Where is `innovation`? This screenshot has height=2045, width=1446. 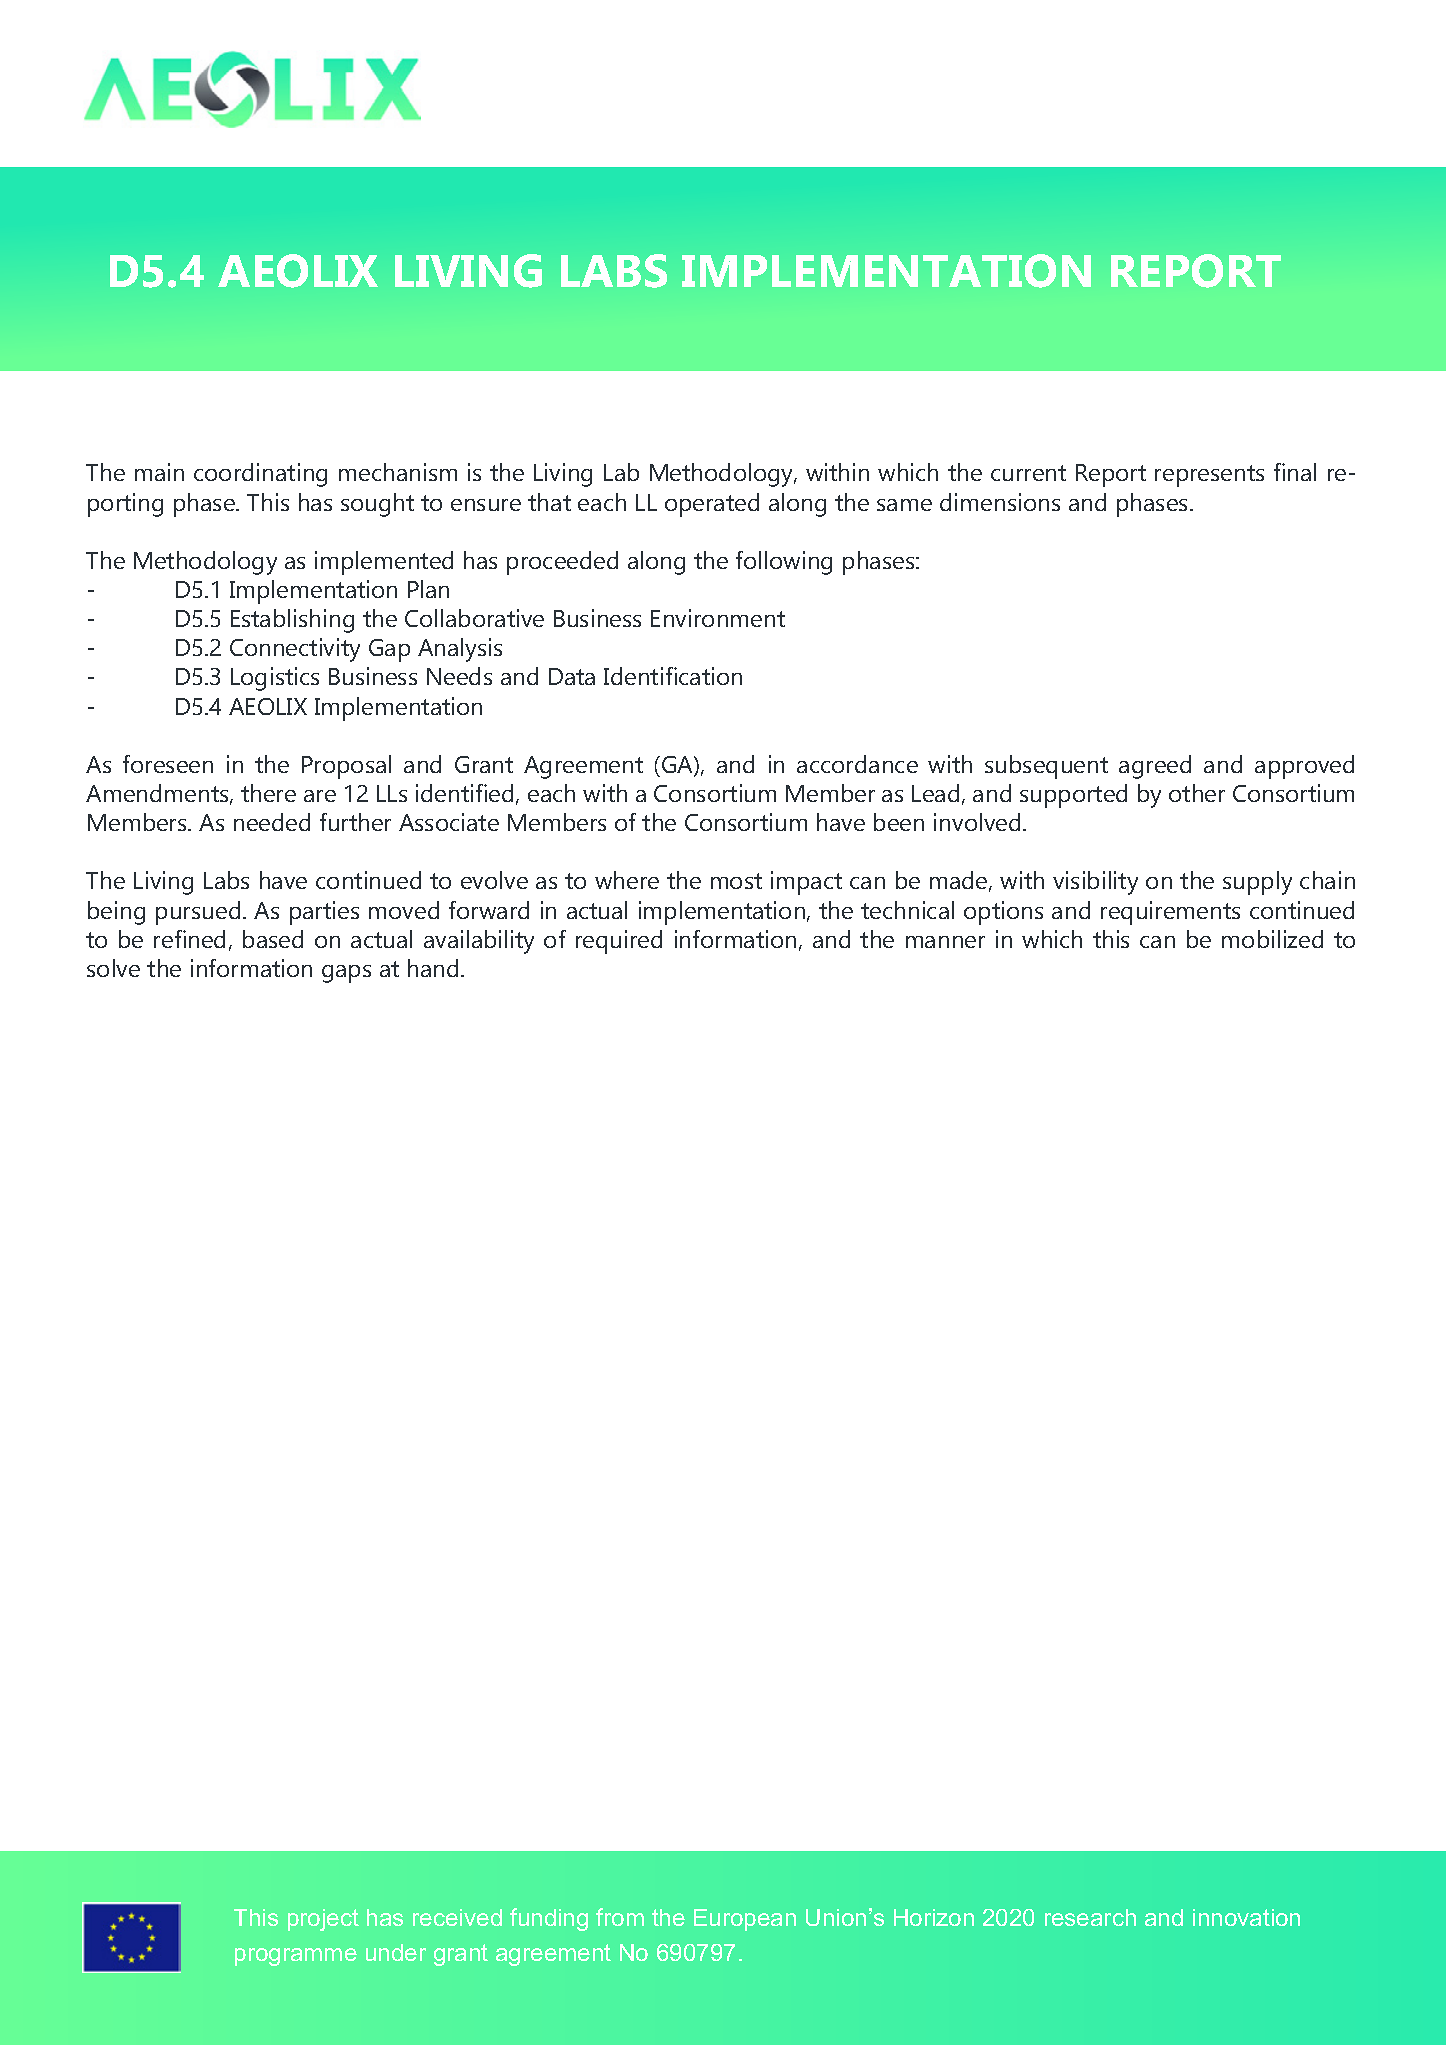 innovation is located at coordinates (1246, 1917).
